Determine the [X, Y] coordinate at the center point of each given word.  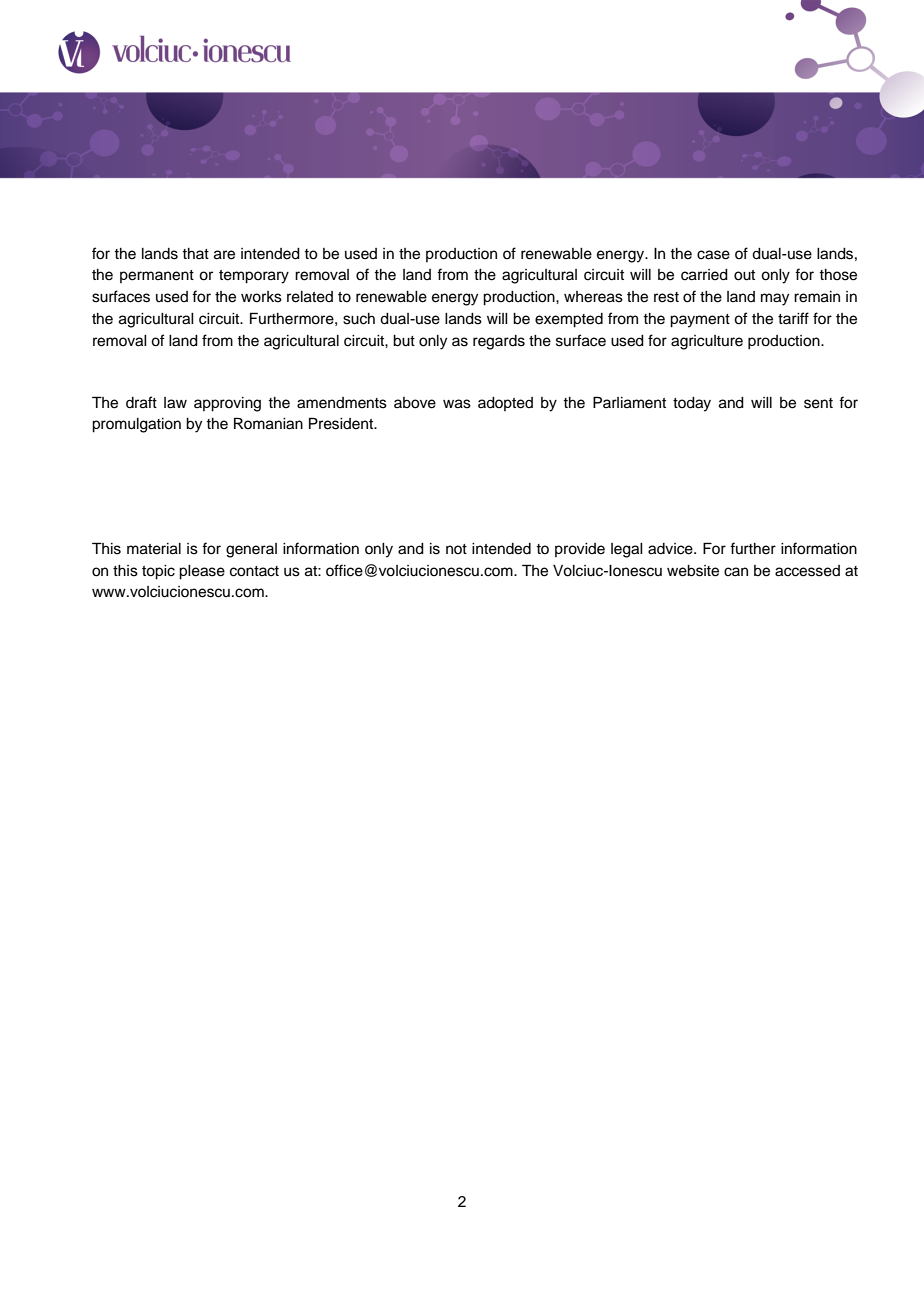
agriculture [707, 342]
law [175, 403]
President [342, 423]
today [692, 404]
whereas [593, 297]
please [202, 572]
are [224, 255]
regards [499, 342]
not [456, 549]
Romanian [268, 423]
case [713, 255]
